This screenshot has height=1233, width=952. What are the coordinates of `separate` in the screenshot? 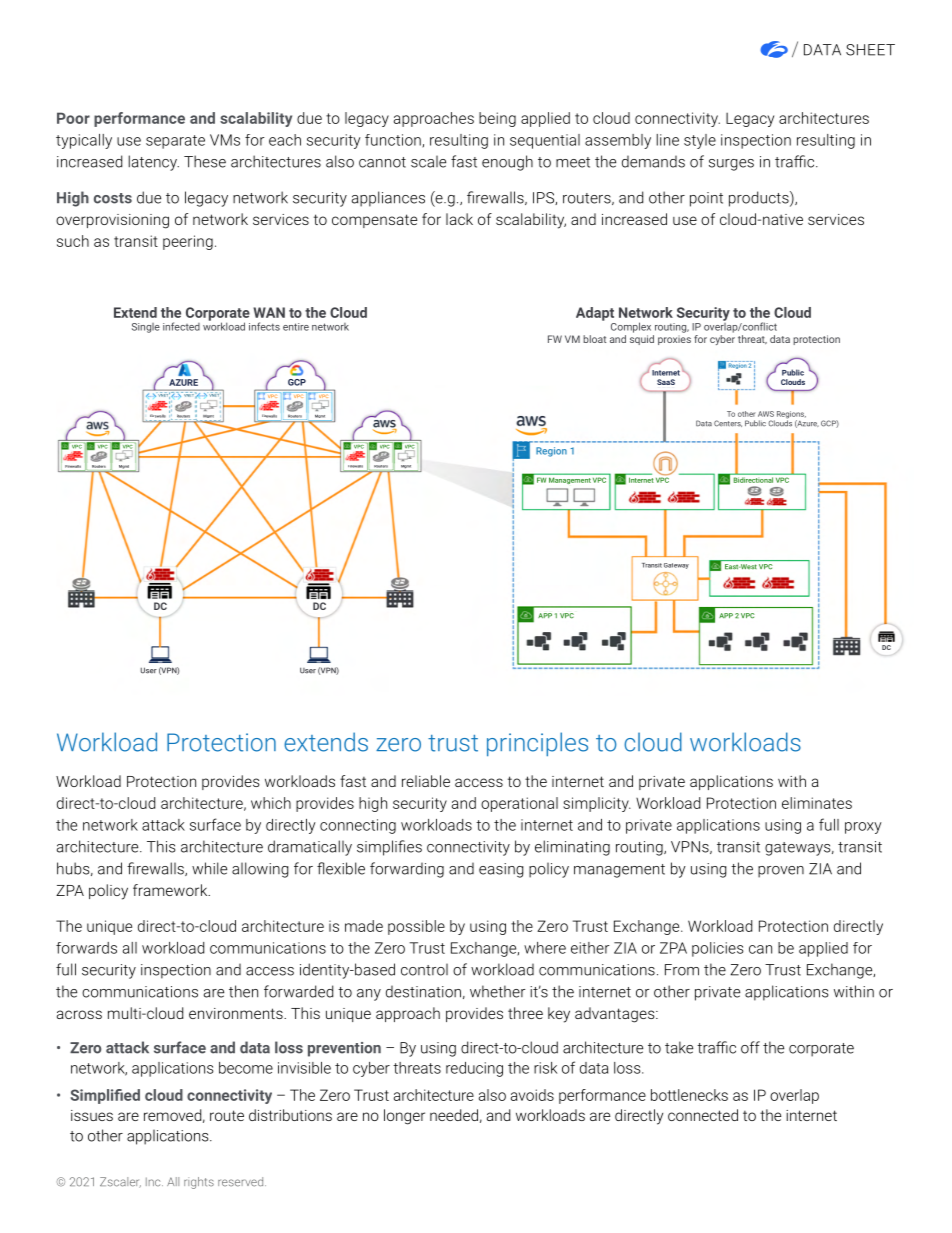 It's located at (175, 142).
